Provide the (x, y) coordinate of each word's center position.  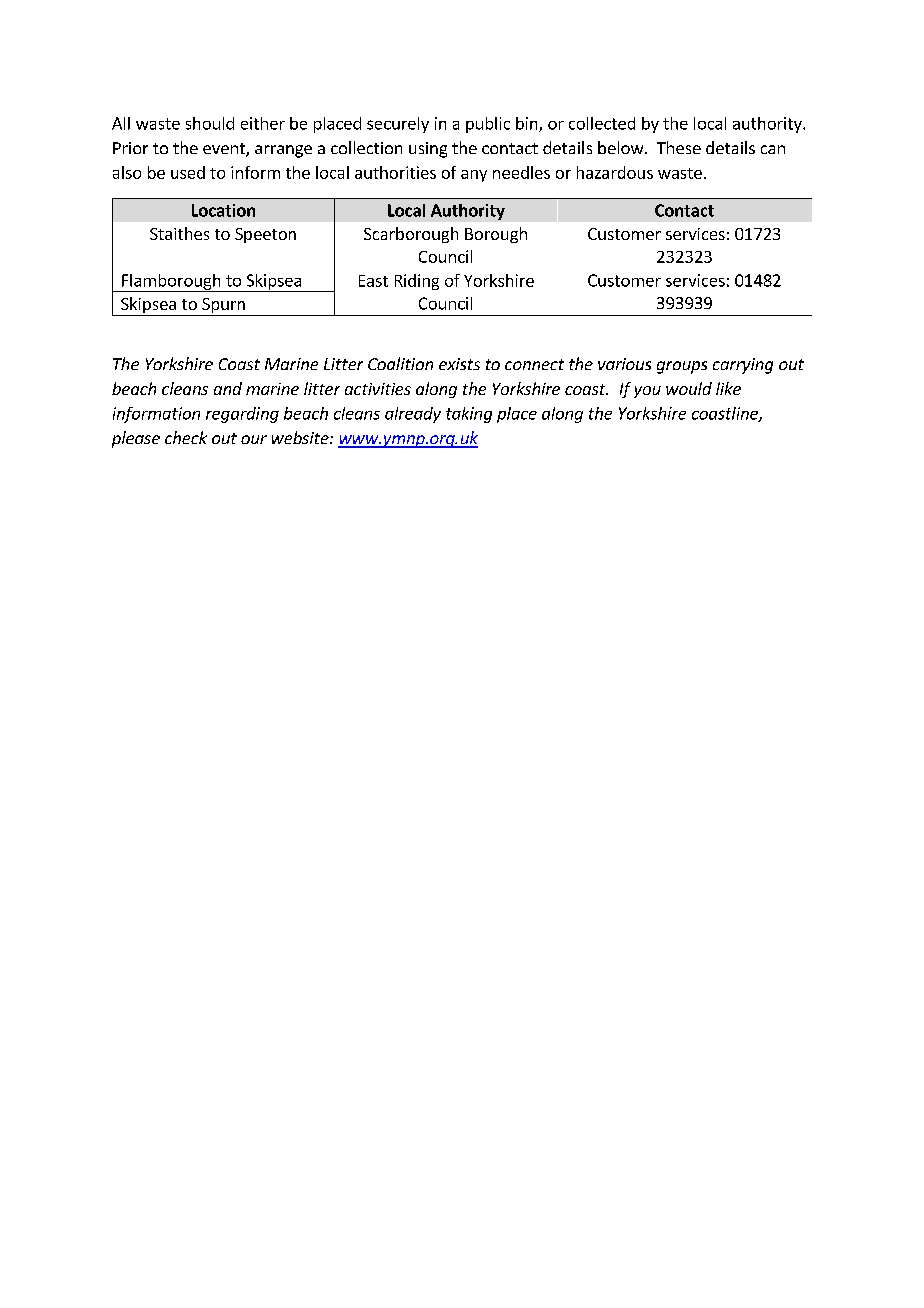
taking (469, 415)
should (210, 123)
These (679, 147)
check (186, 437)
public (488, 125)
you (647, 392)
